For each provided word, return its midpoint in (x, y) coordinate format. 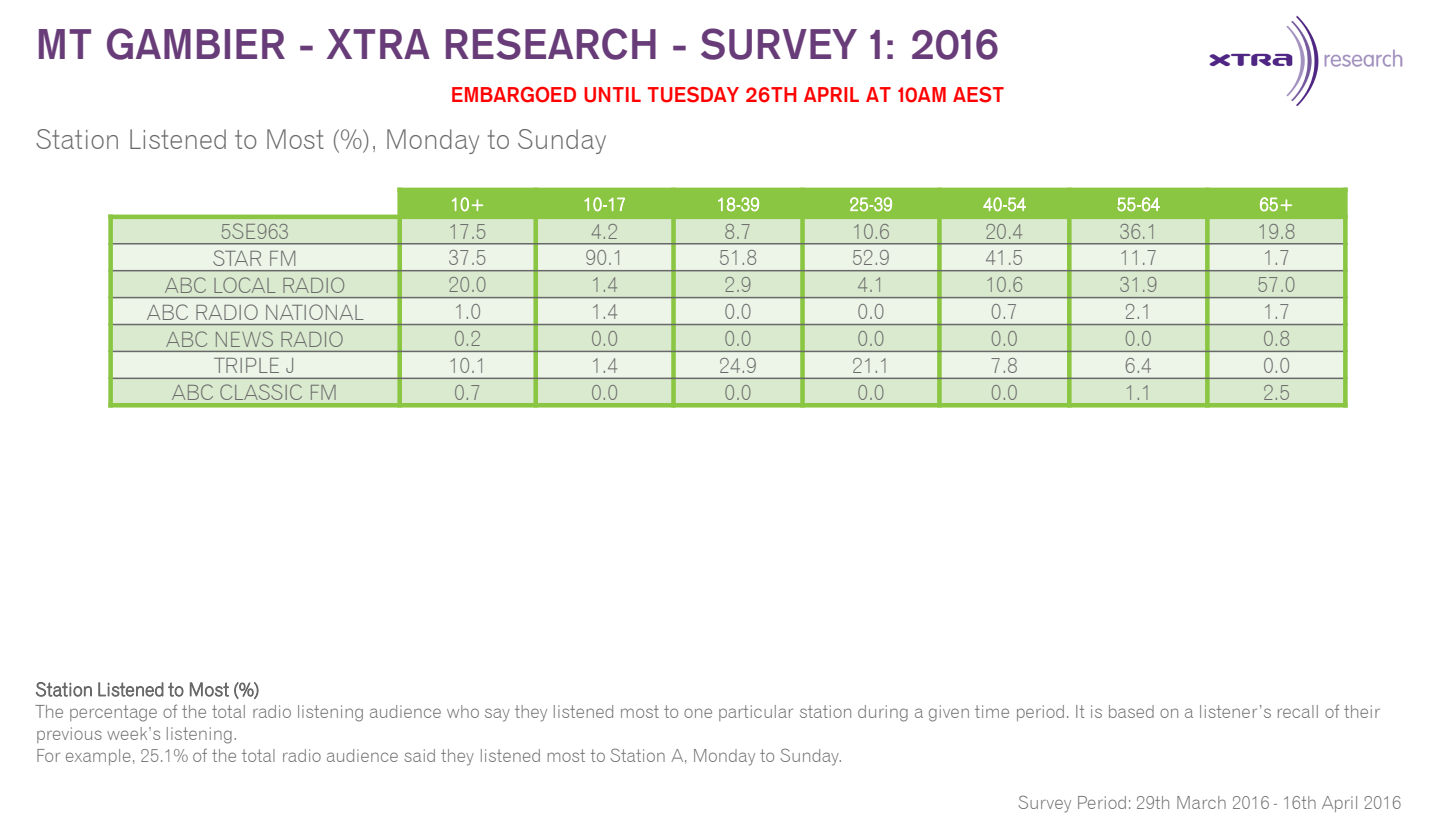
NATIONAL (315, 312)
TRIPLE (246, 365)
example (98, 757)
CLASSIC (261, 392)
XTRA (378, 44)
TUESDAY (693, 95)
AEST (978, 95)
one (698, 713)
